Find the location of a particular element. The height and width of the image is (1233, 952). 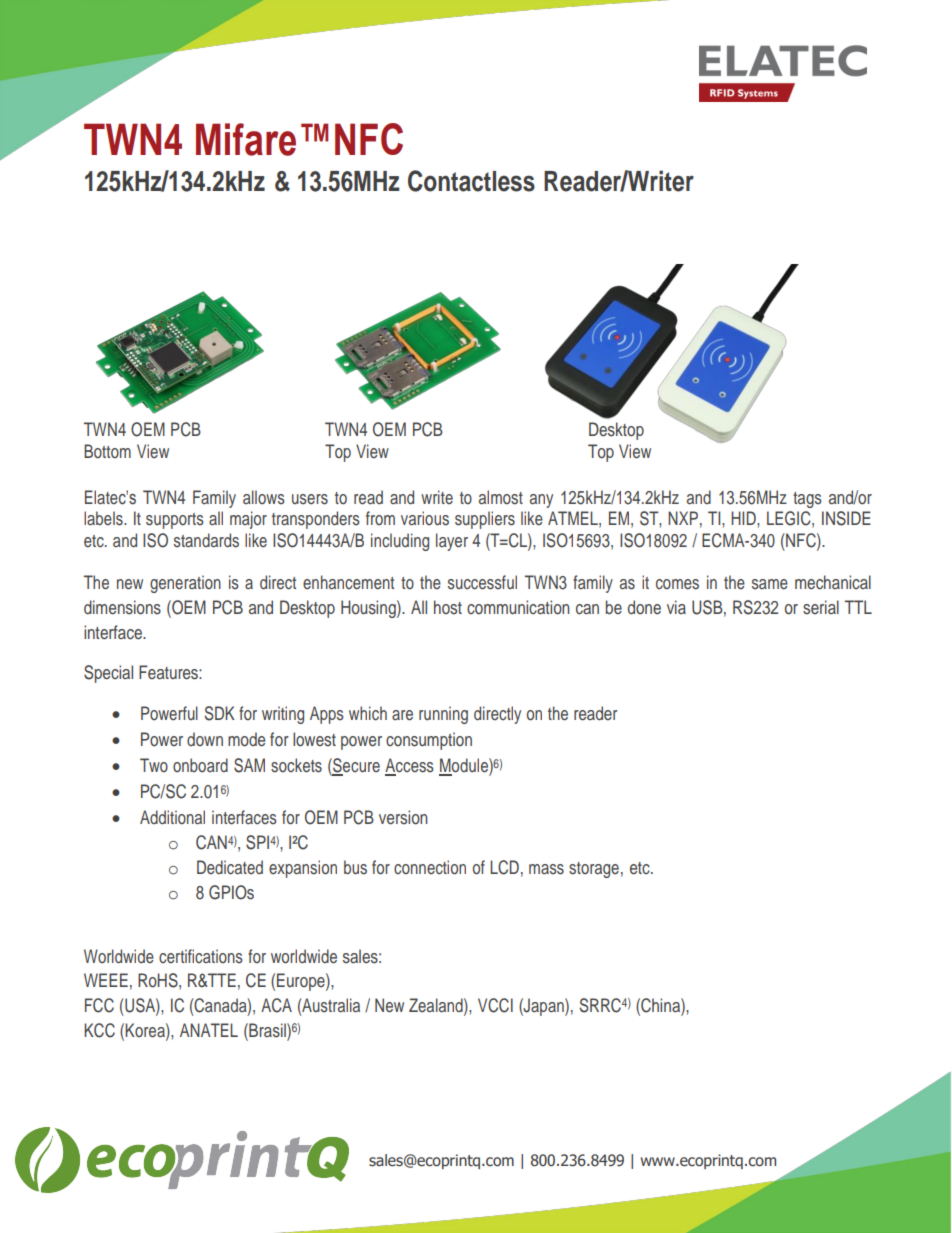

any is located at coordinates (541, 501).
